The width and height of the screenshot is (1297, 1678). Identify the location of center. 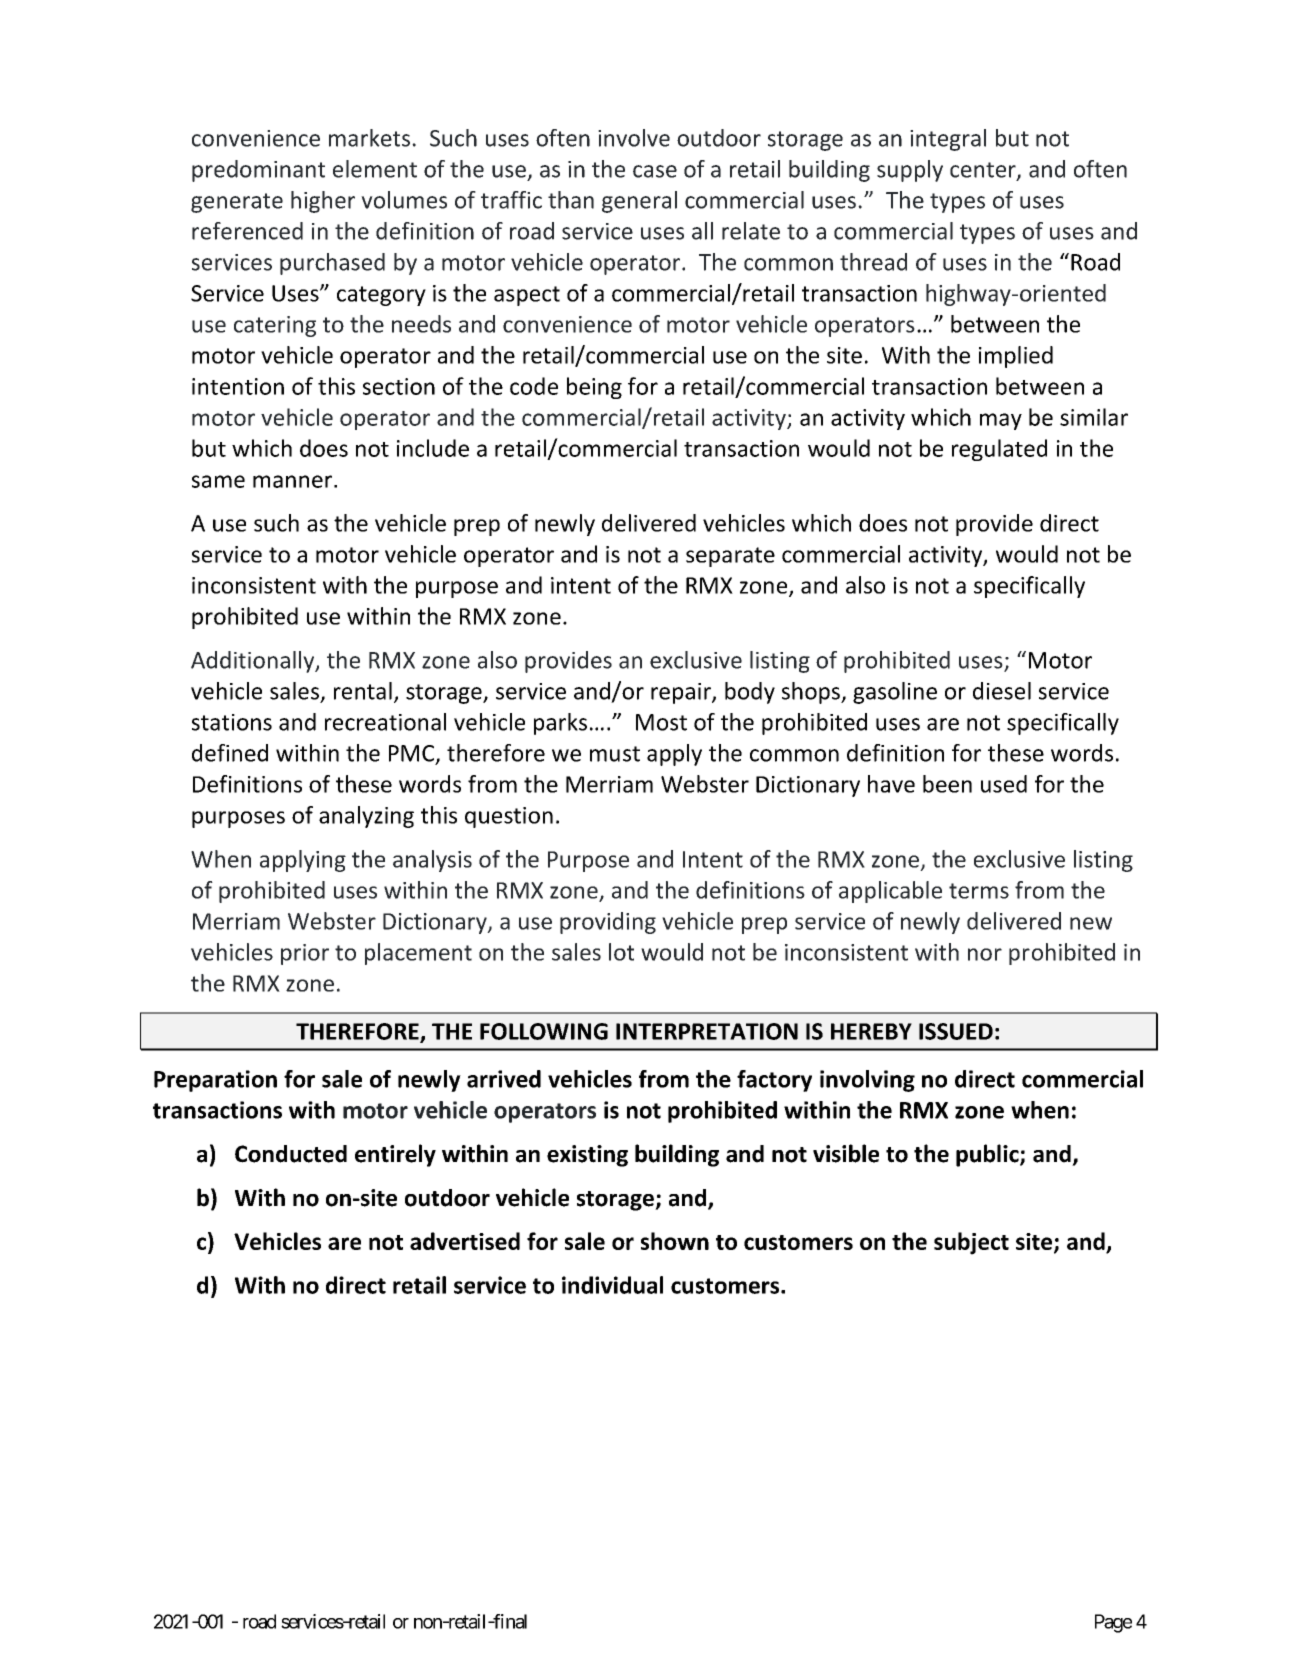
(984, 171).
